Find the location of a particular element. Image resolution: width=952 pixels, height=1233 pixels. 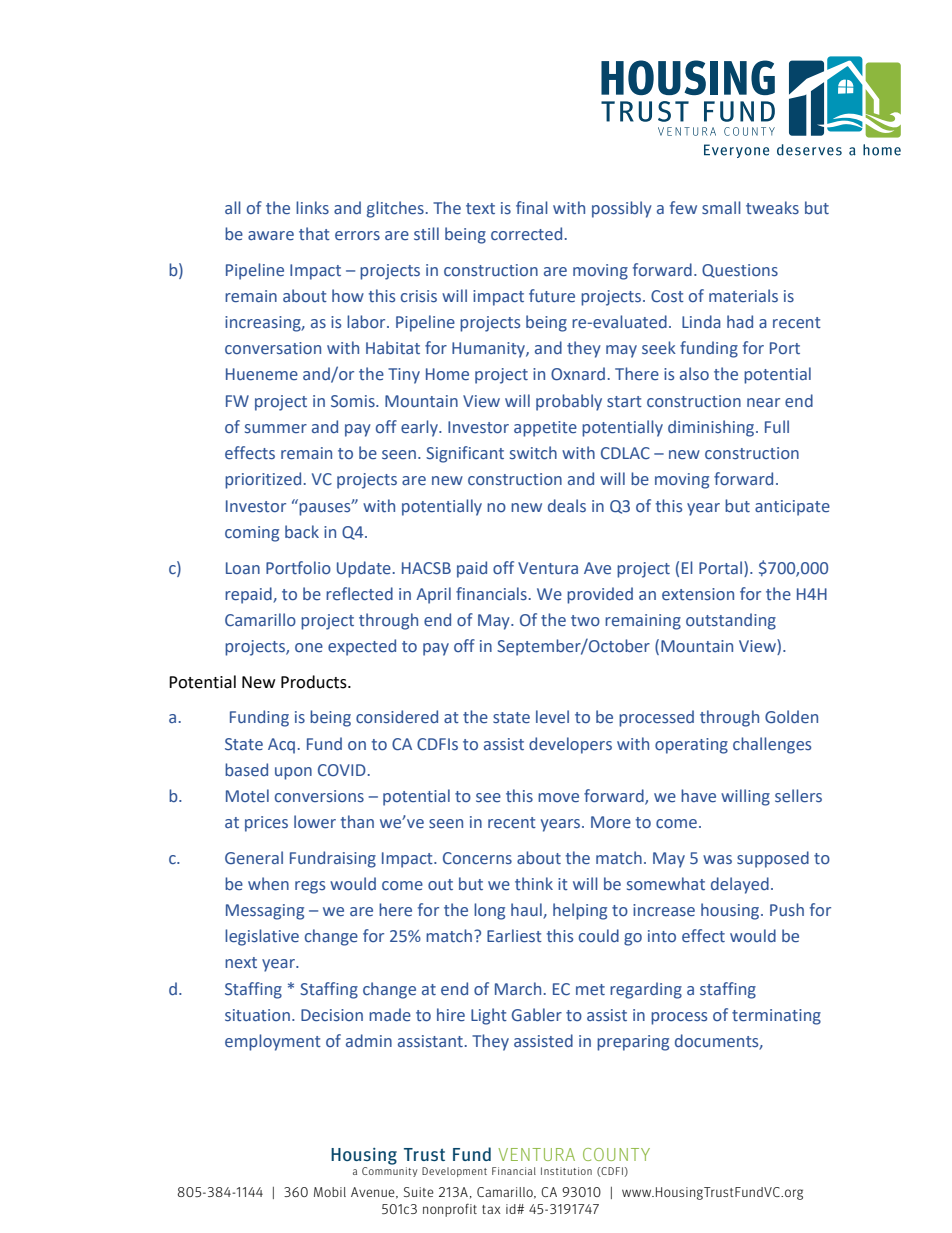

Mobil is located at coordinates (330, 1192).
